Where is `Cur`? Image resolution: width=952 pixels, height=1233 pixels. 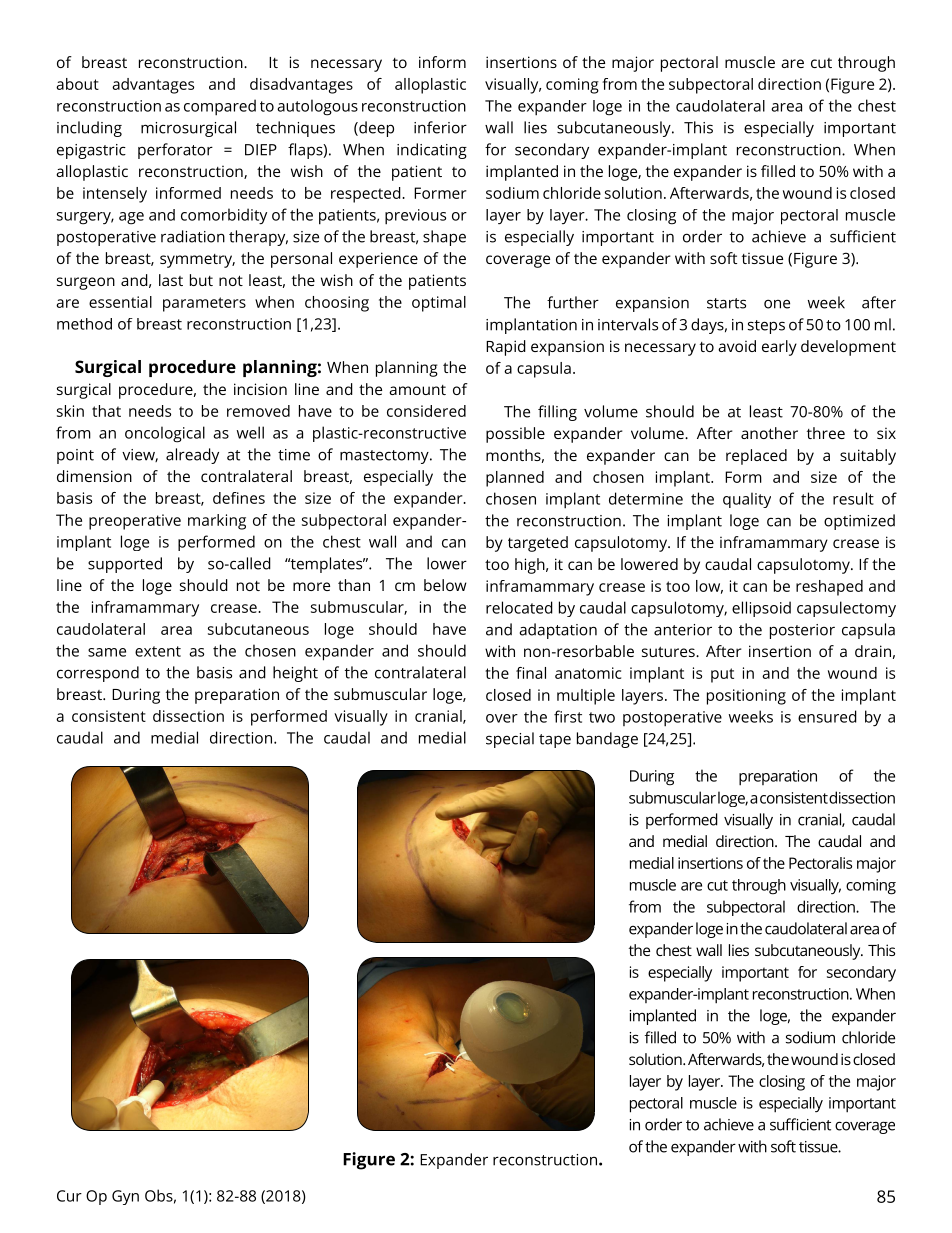 Cur is located at coordinates (69, 1196).
